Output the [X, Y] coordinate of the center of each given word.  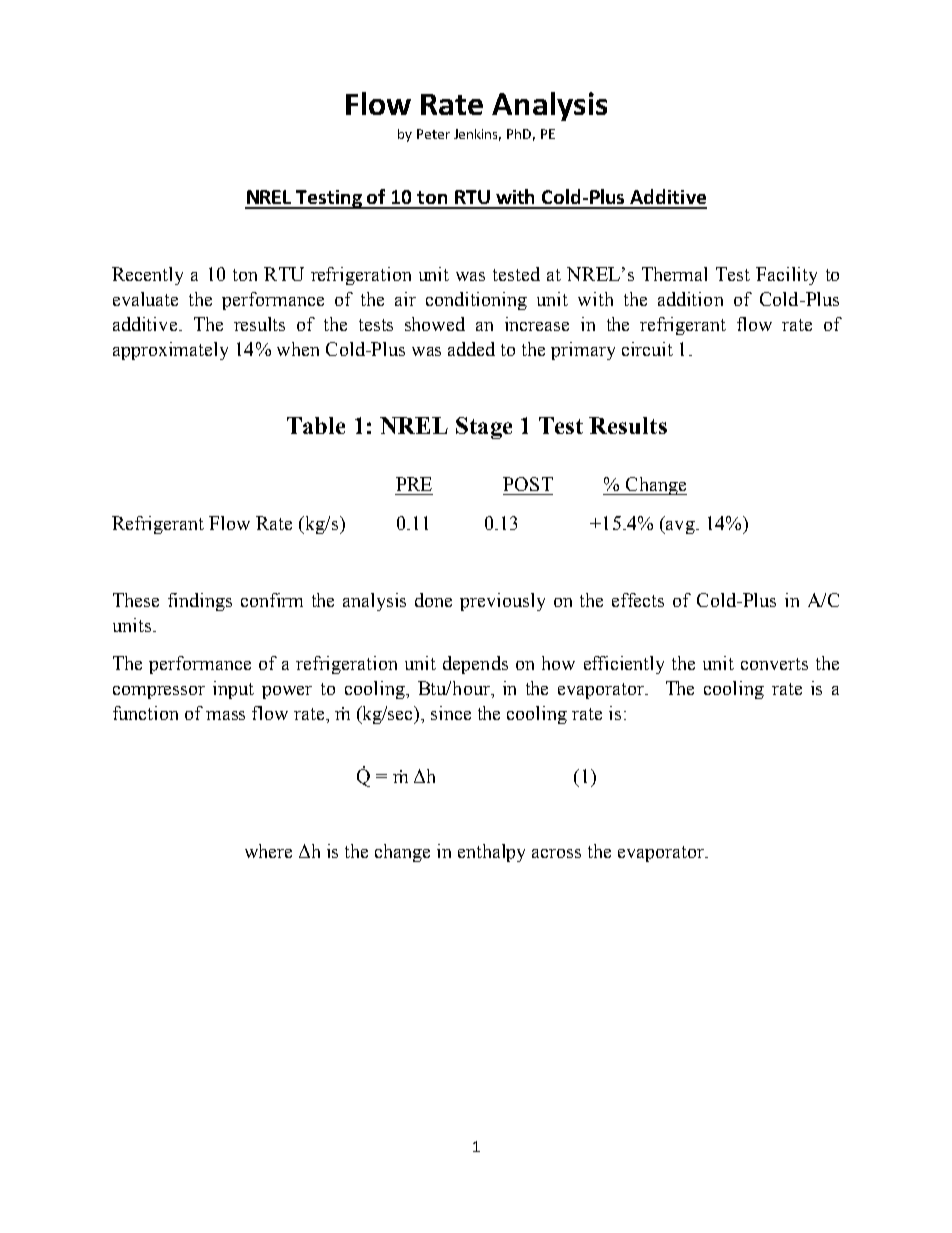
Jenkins [477, 135]
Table [316, 425]
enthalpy [491, 853]
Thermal [674, 274]
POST [528, 484]
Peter [433, 134]
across [556, 853]
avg [680, 527]
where [268, 851]
